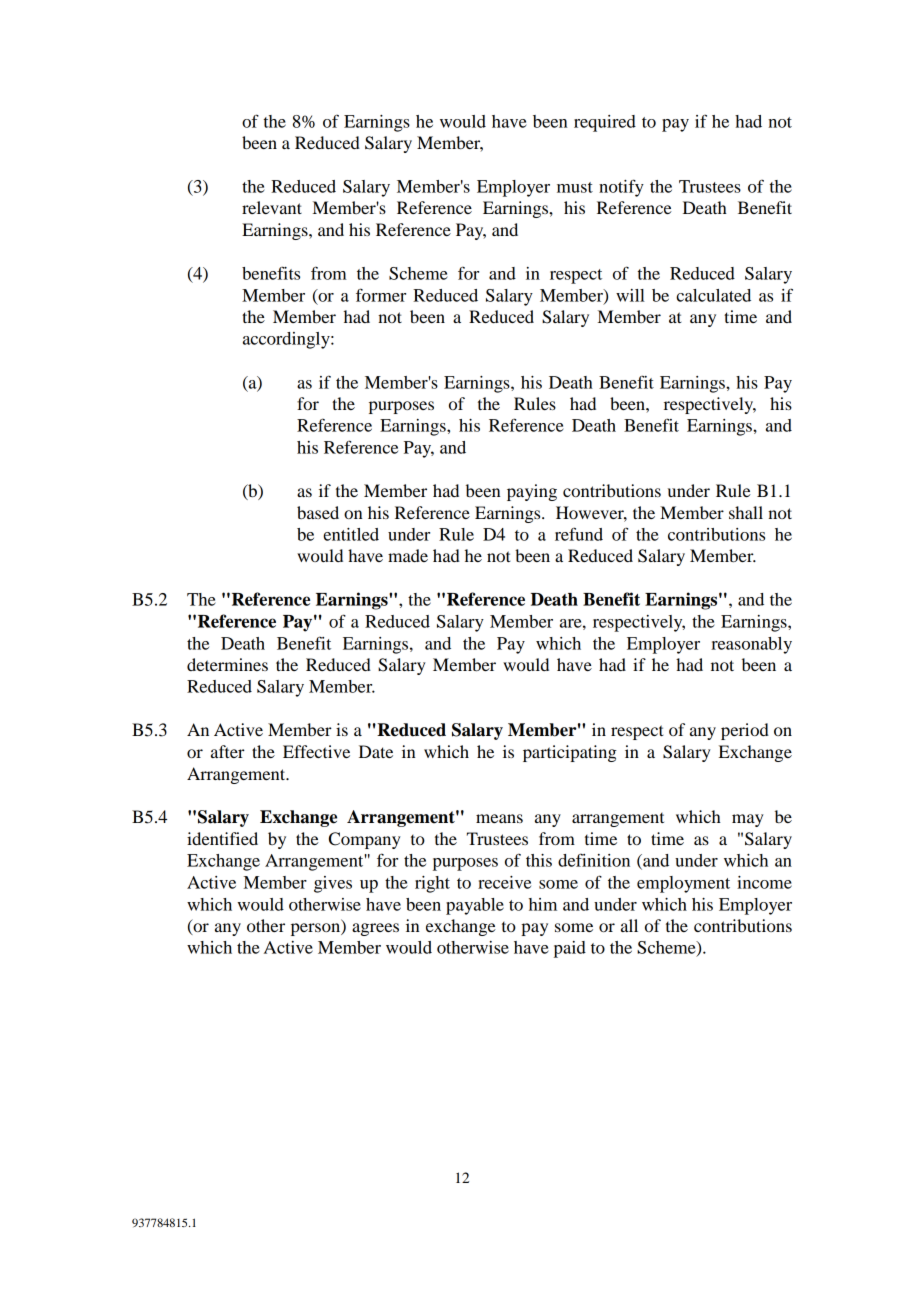  What do you see at coordinates (570, 753) in the page?
I see `participating` at bounding box center [570, 753].
